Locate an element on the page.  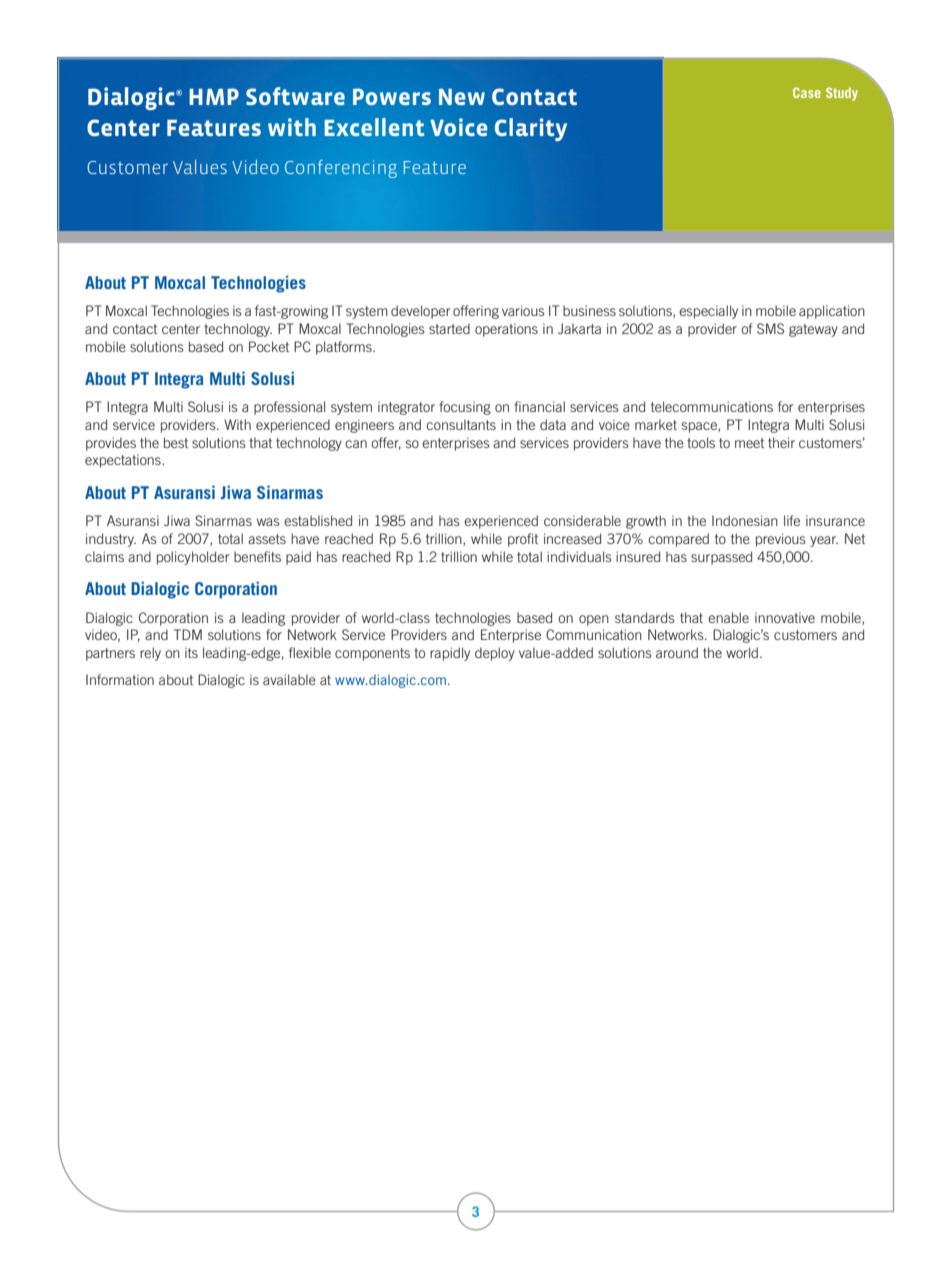
profit is located at coordinates (523, 540).
